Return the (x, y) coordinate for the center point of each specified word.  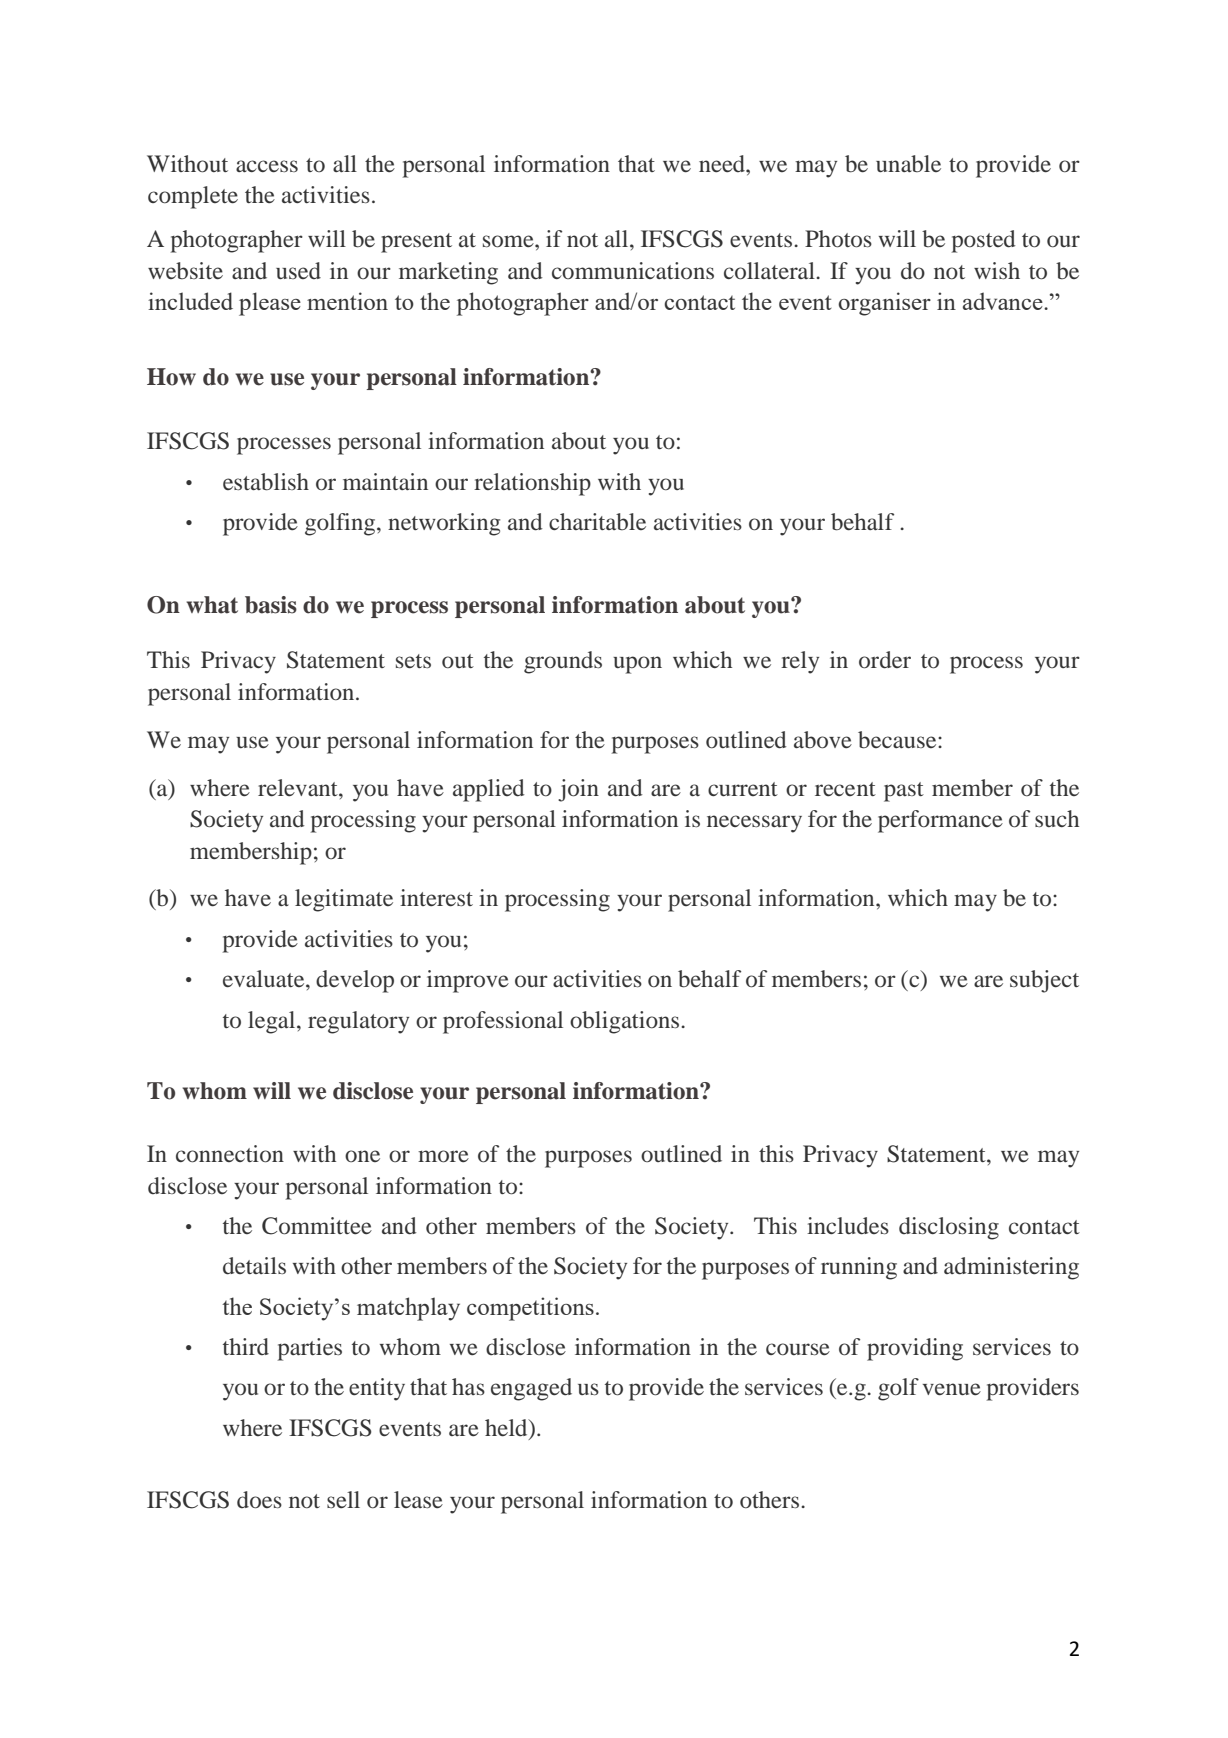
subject (1044, 981)
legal (273, 1022)
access (267, 166)
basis (271, 605)
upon (637, 665)
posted (984, 241)
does (259, 1500)
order (885, 660)
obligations (626, 1022)
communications (633, 271)
